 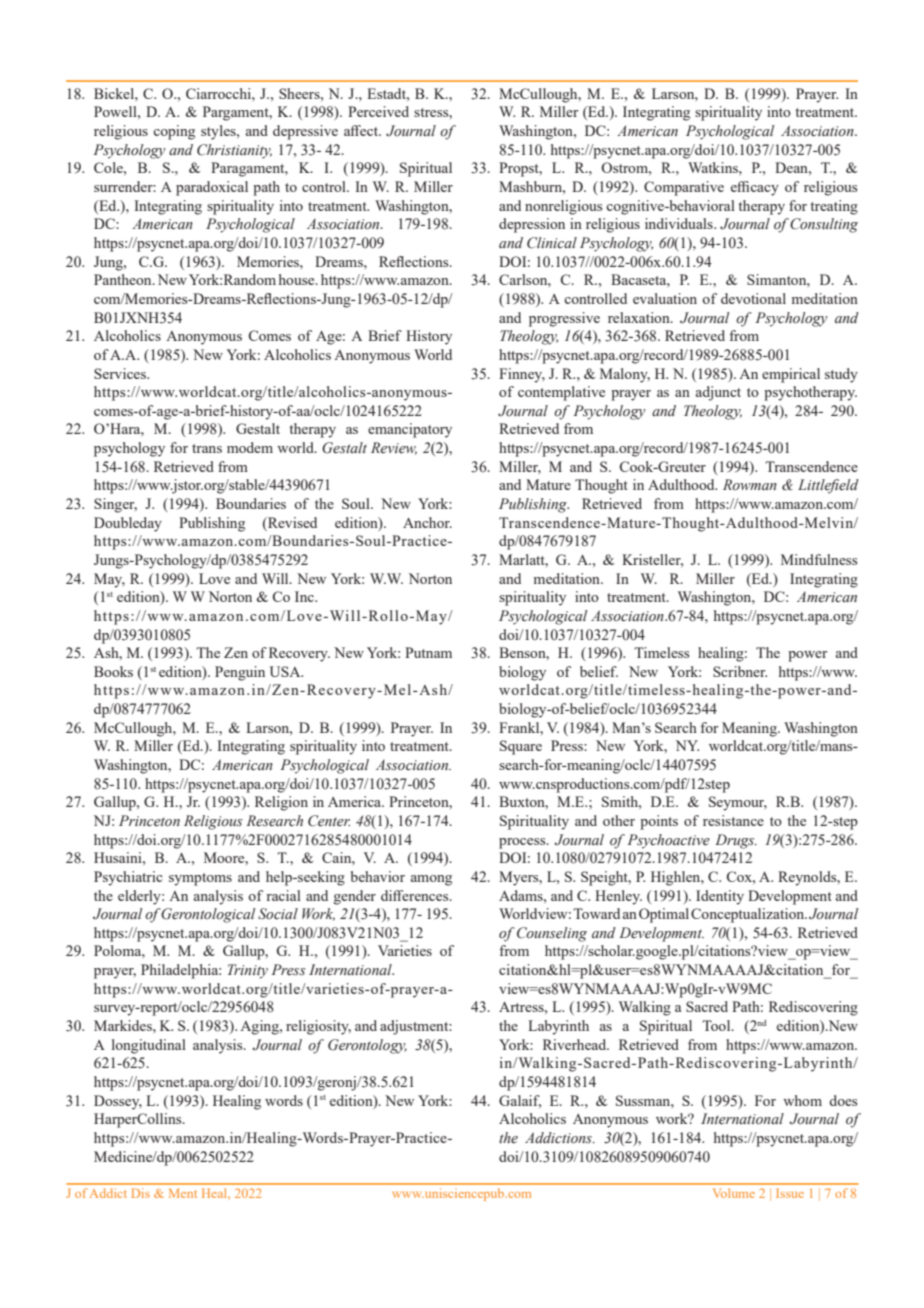 I want to click on Rowman, so click(x=750, y=484).
